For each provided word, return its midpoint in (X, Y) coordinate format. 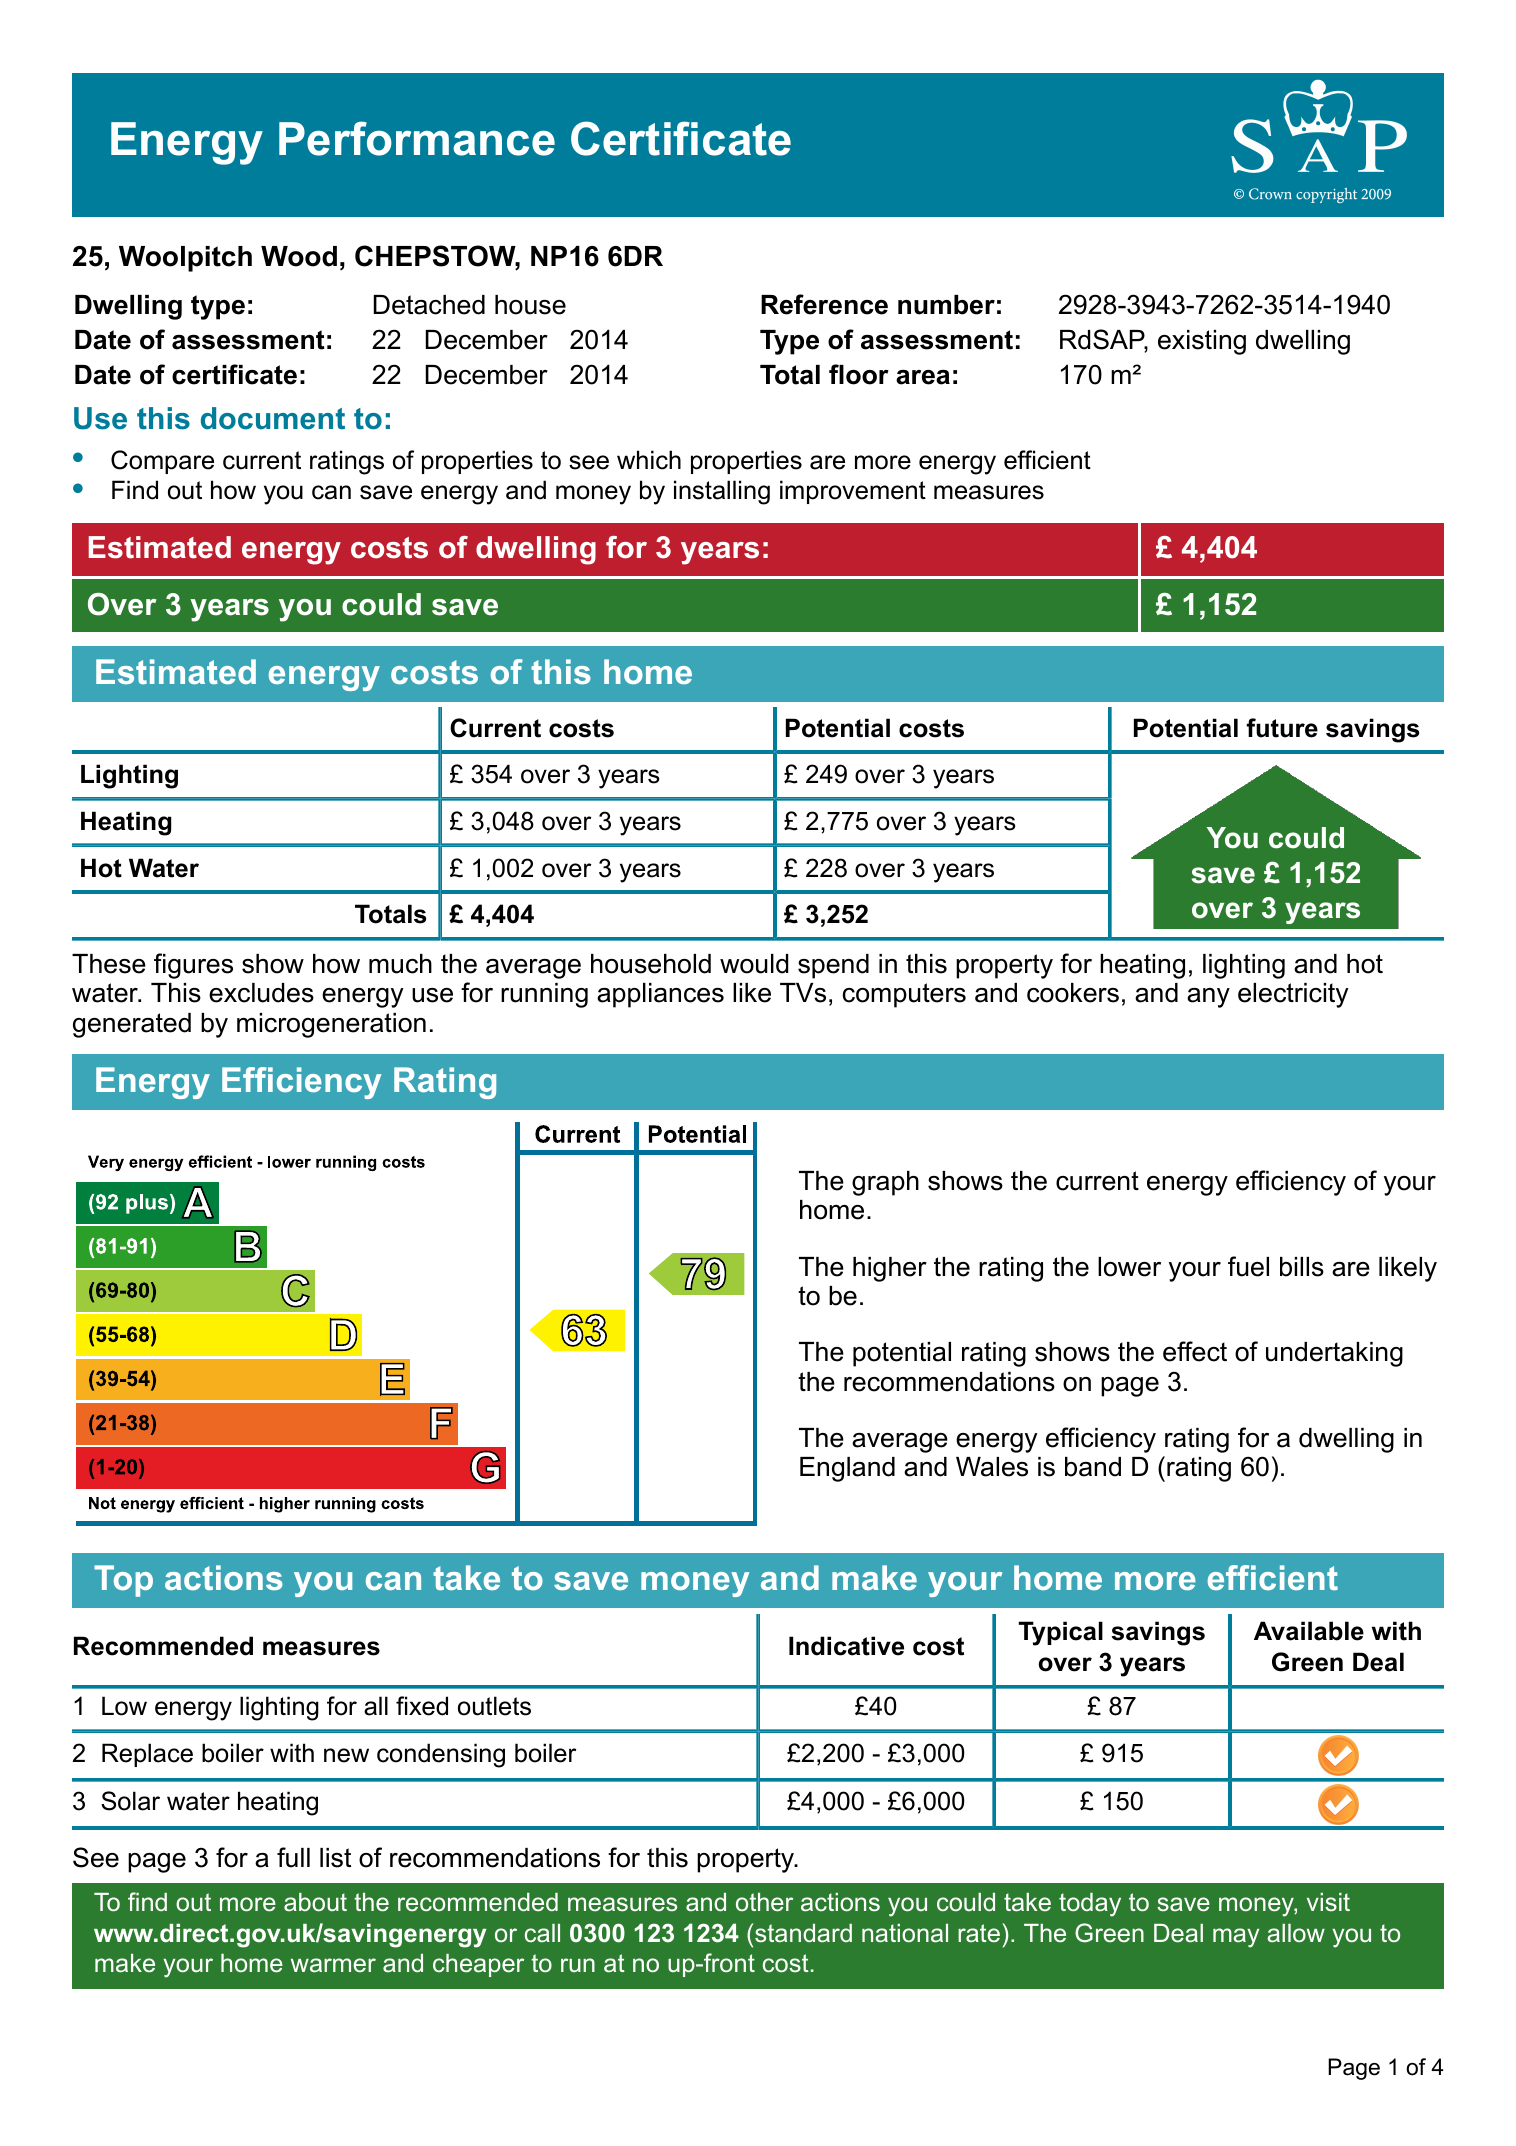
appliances (660, 995)
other (764, 1902)
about (315, 1902)
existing (1202, 342)
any (1208, 998)
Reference (824, 304)
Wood (299, 256)
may (1236, 1938)
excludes (261, 993)
